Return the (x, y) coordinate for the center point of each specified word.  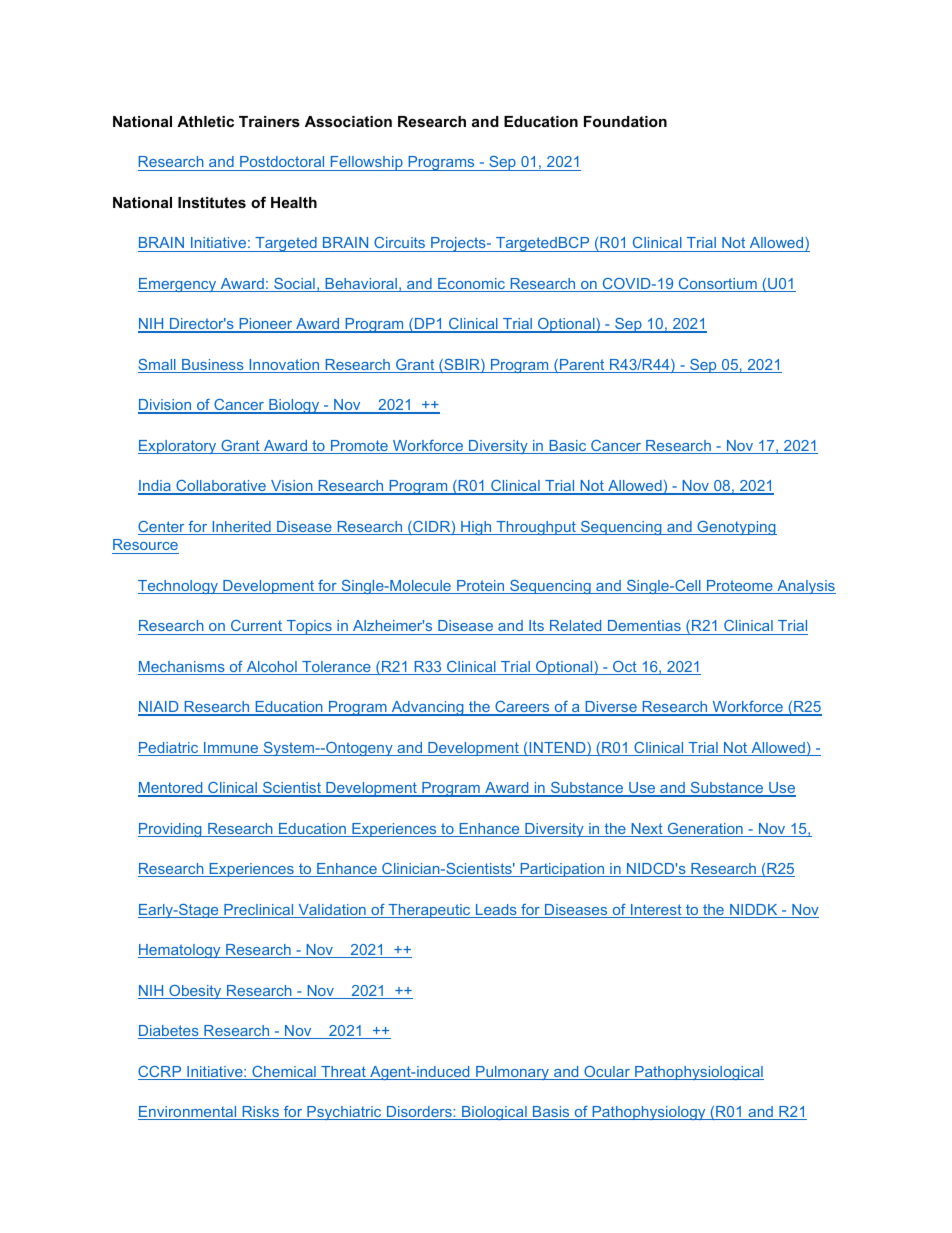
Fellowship (366, 163)
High (476, 528)
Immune (231, 749)
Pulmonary (513, 1073)
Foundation (625, 121)
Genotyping (736, 528)
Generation (705, 830)
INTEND (557, 749)
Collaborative (221, 487)
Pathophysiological (698, 1073)
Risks (260, 1113)
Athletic (205, 121)
